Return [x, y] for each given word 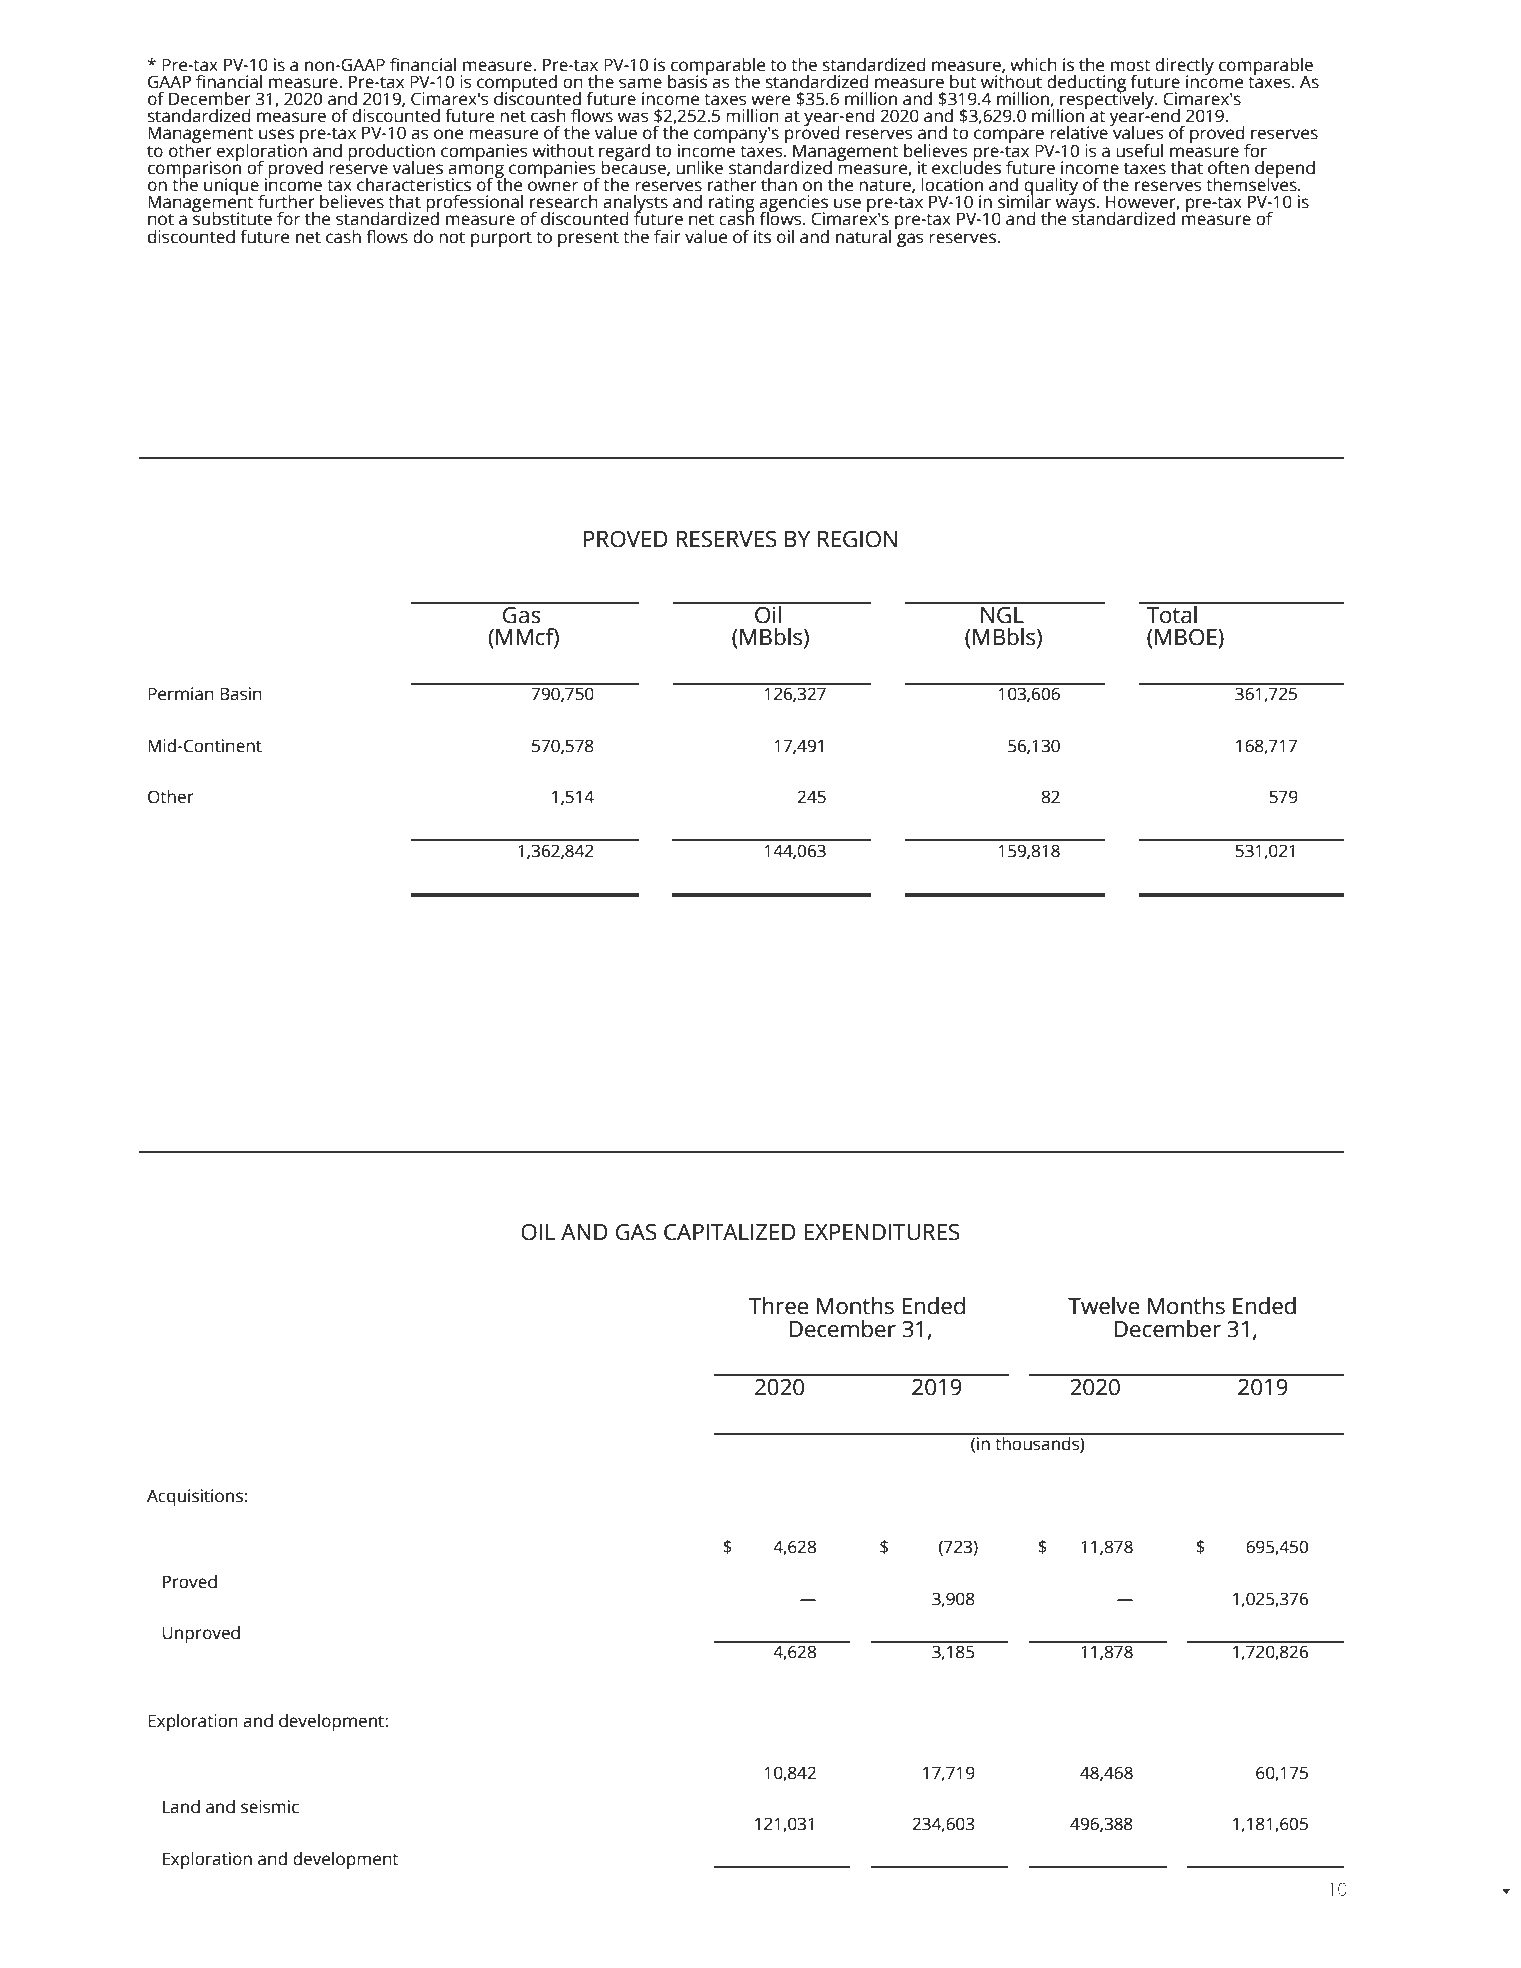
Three [778, 1306]
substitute [232, 218]
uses [276, 134]
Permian [181, 694]
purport [501, 239]
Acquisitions [195, 1497]
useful [1139, 151]
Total [1172, 613]
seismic [270, 1807]
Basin [241, 694]
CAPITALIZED [730, 1232]
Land [181, 1807]
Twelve [1103, 1306]
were [770, 100]
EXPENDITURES [882, 1232]
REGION [857, 539]
